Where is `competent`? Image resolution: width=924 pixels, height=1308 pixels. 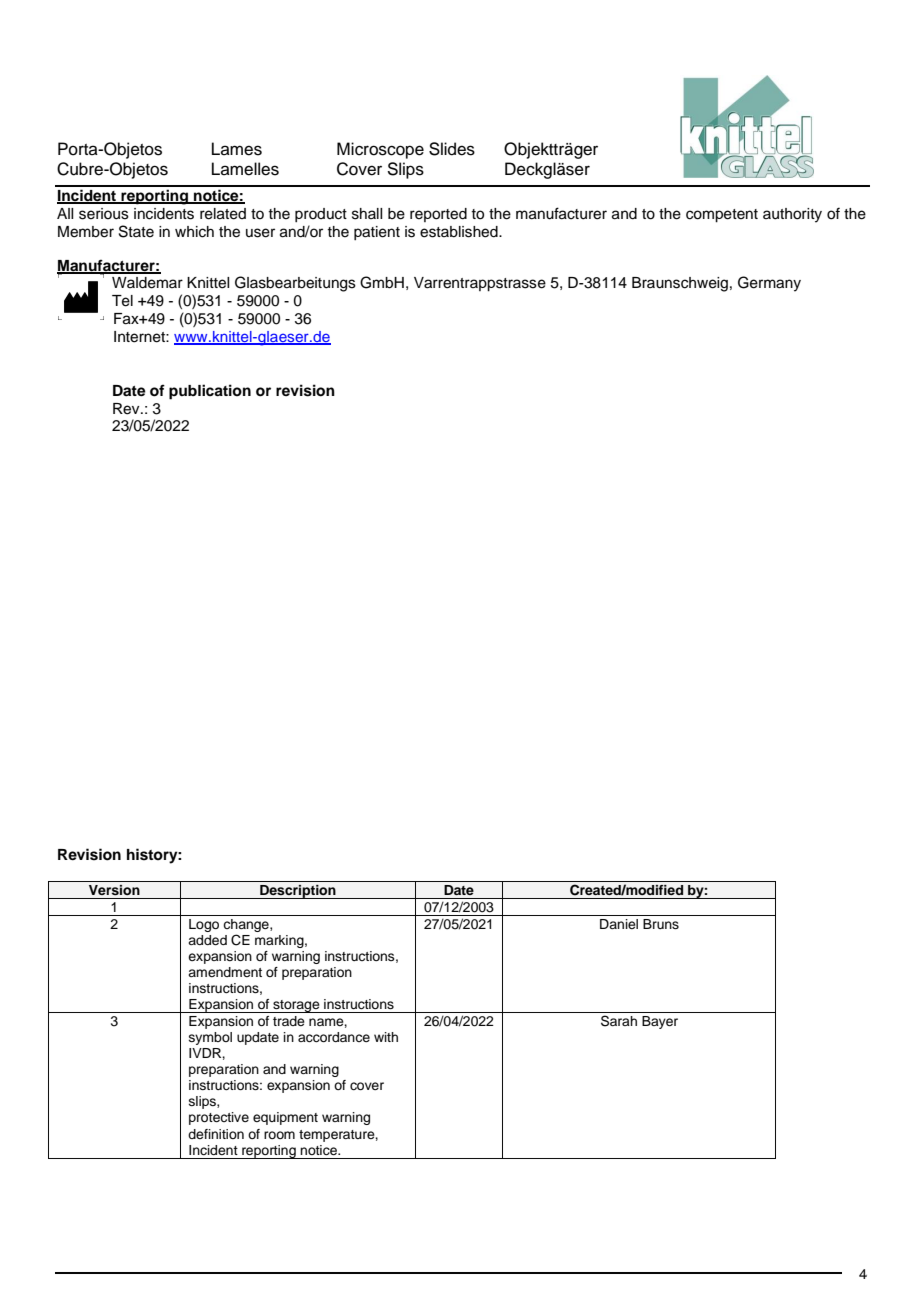 competent is located at coordinates (722, 216).
